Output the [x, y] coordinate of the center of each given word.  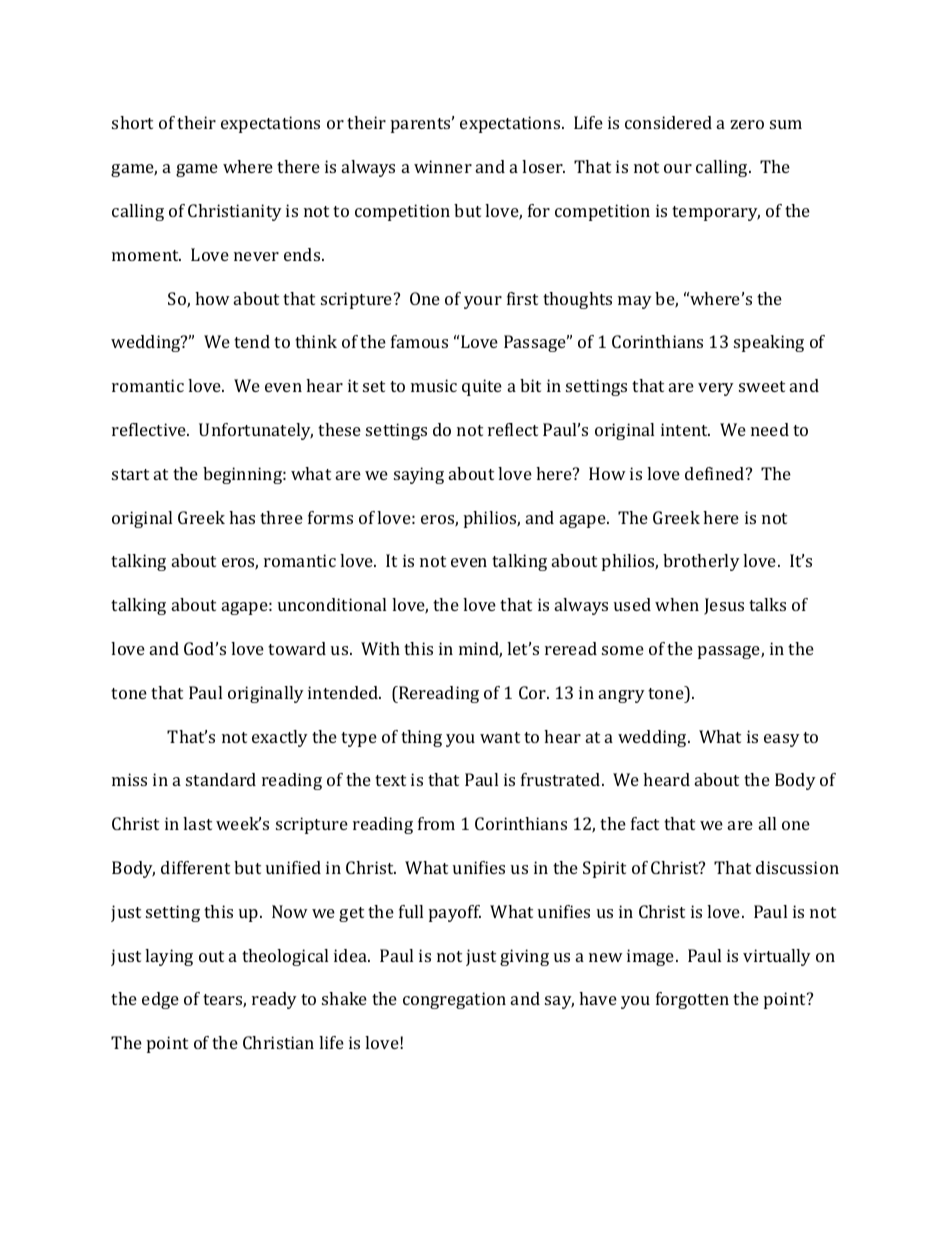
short [132, 122]
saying [419, 475]
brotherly [701, 562]
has [242, 517]
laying [169, 957]
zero [747, 124]
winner [443, 166]
